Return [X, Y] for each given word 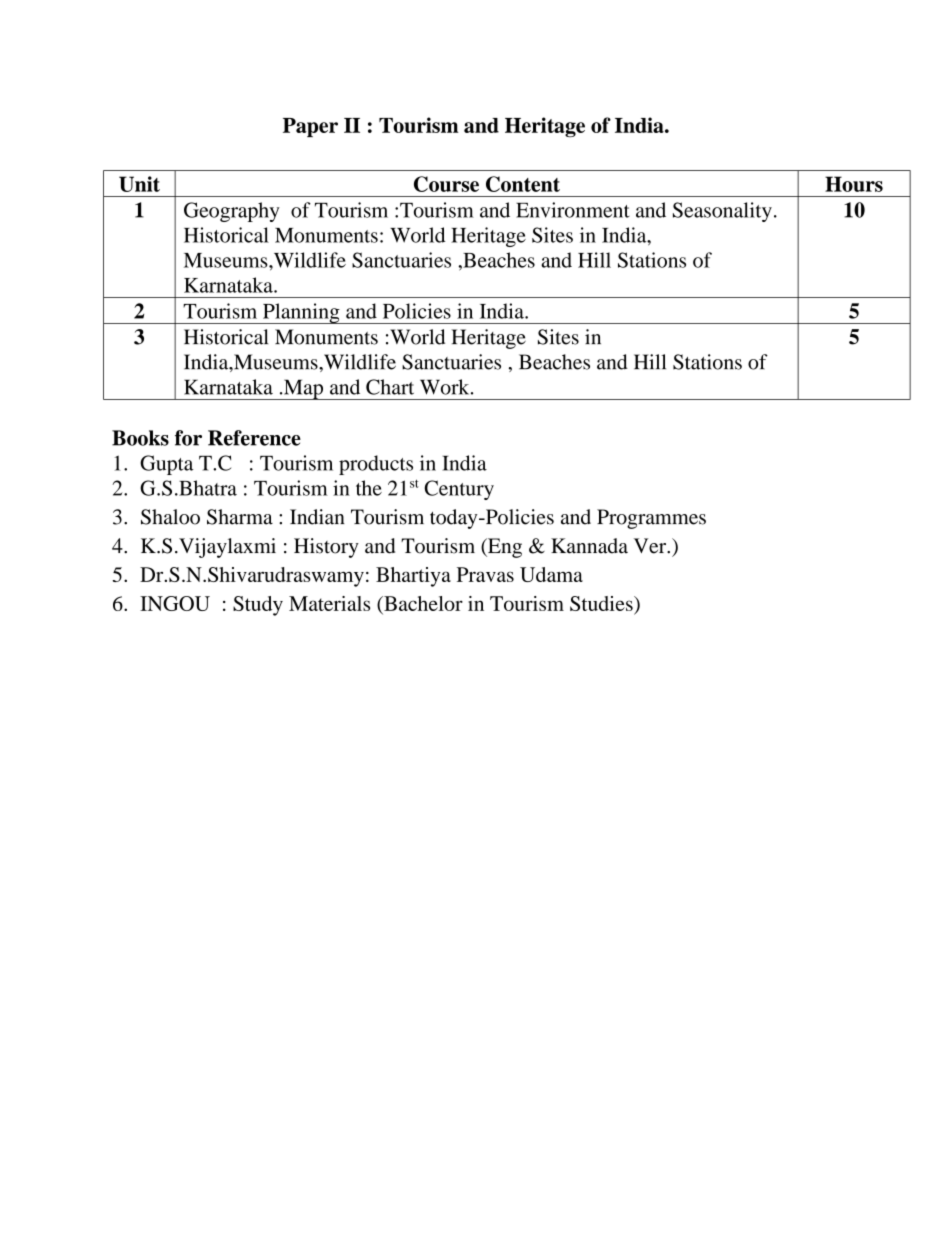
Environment [573, 210]
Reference [254, 438]
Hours [854, 184]
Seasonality [722, 212]
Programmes [651, 519]
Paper [310, 127]
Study [258, 606]
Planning [301, 313]
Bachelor [422, 603]
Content [523, 184]
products [376, 465]
